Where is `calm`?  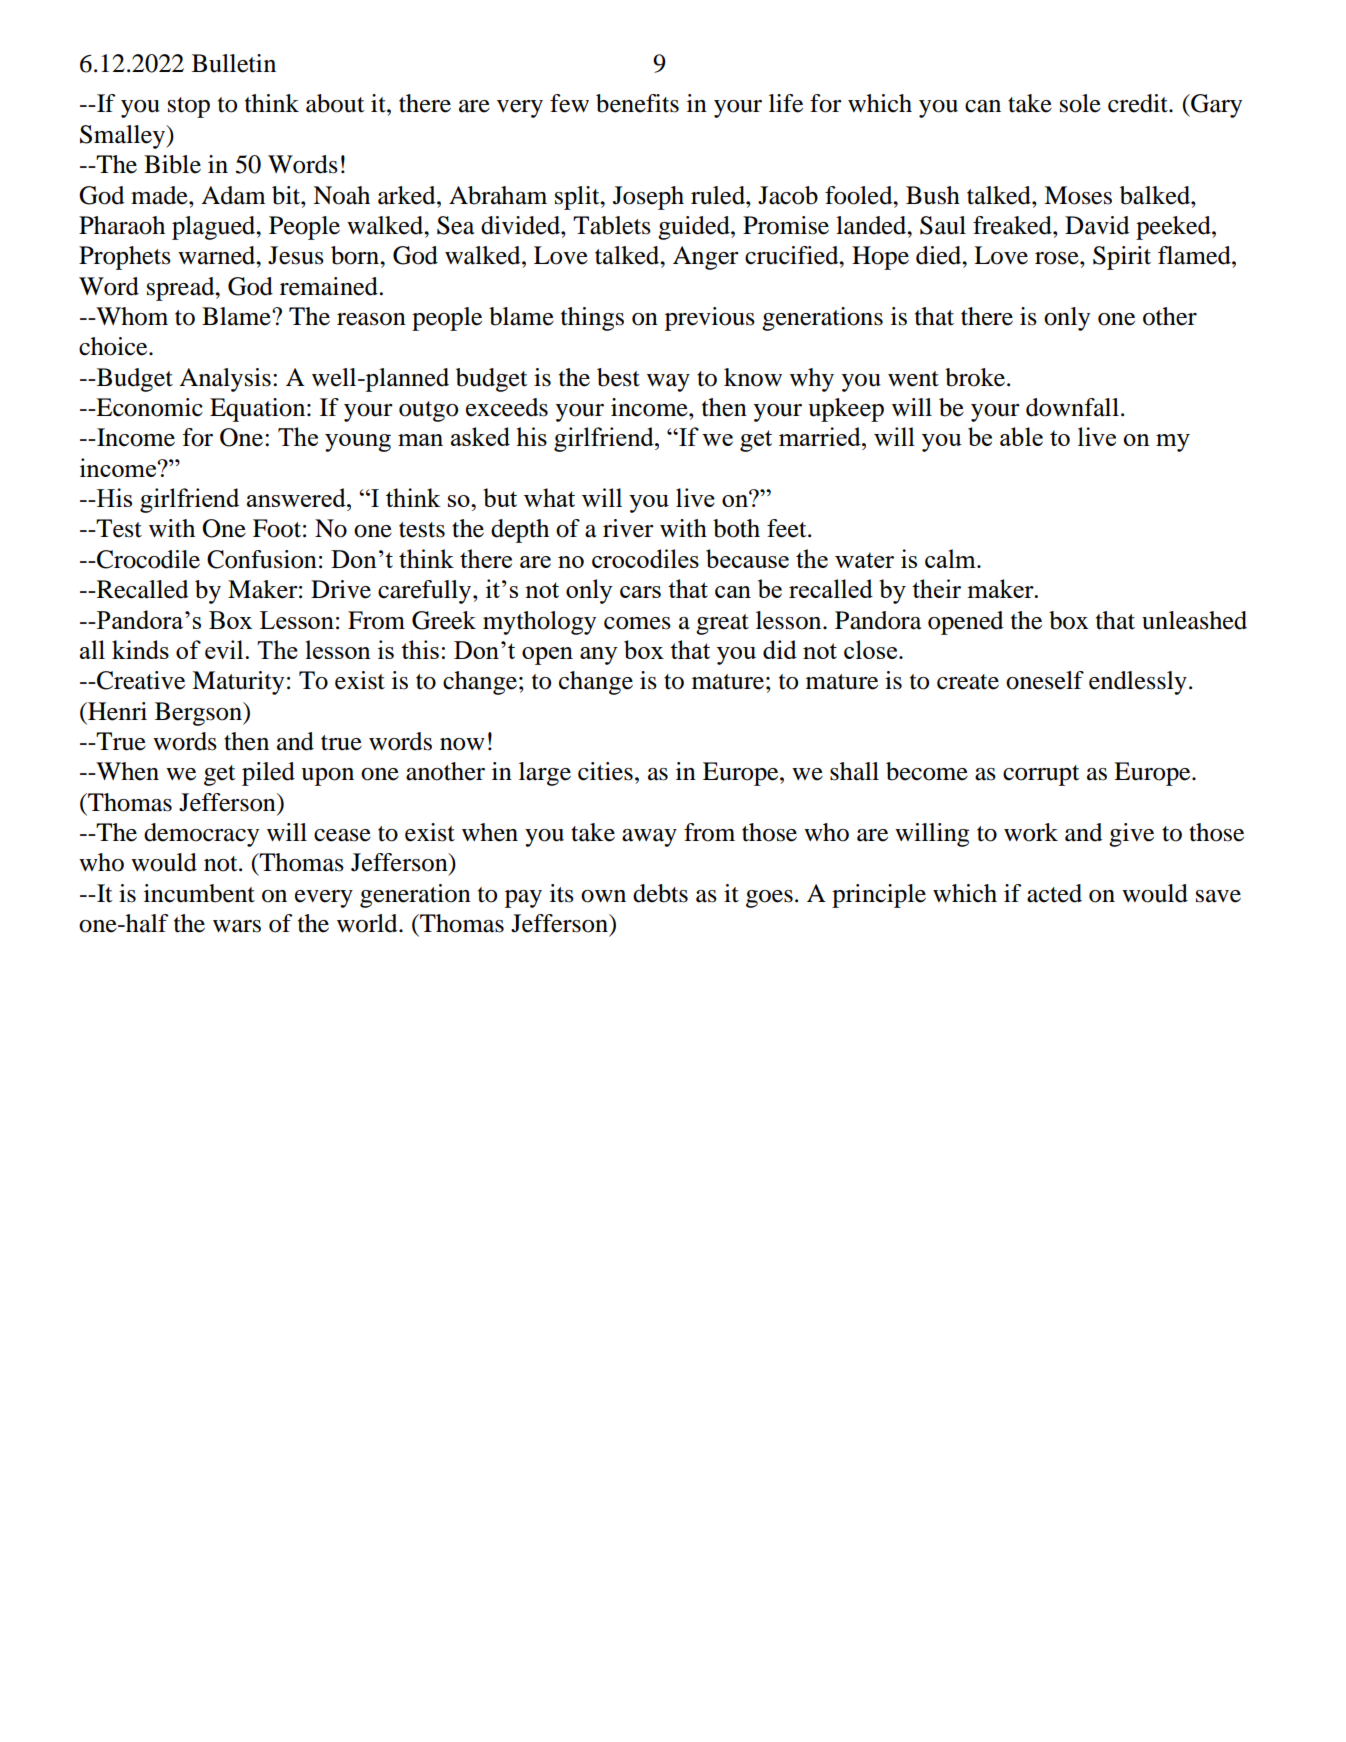
calm is located at coordinates (951, 558).
